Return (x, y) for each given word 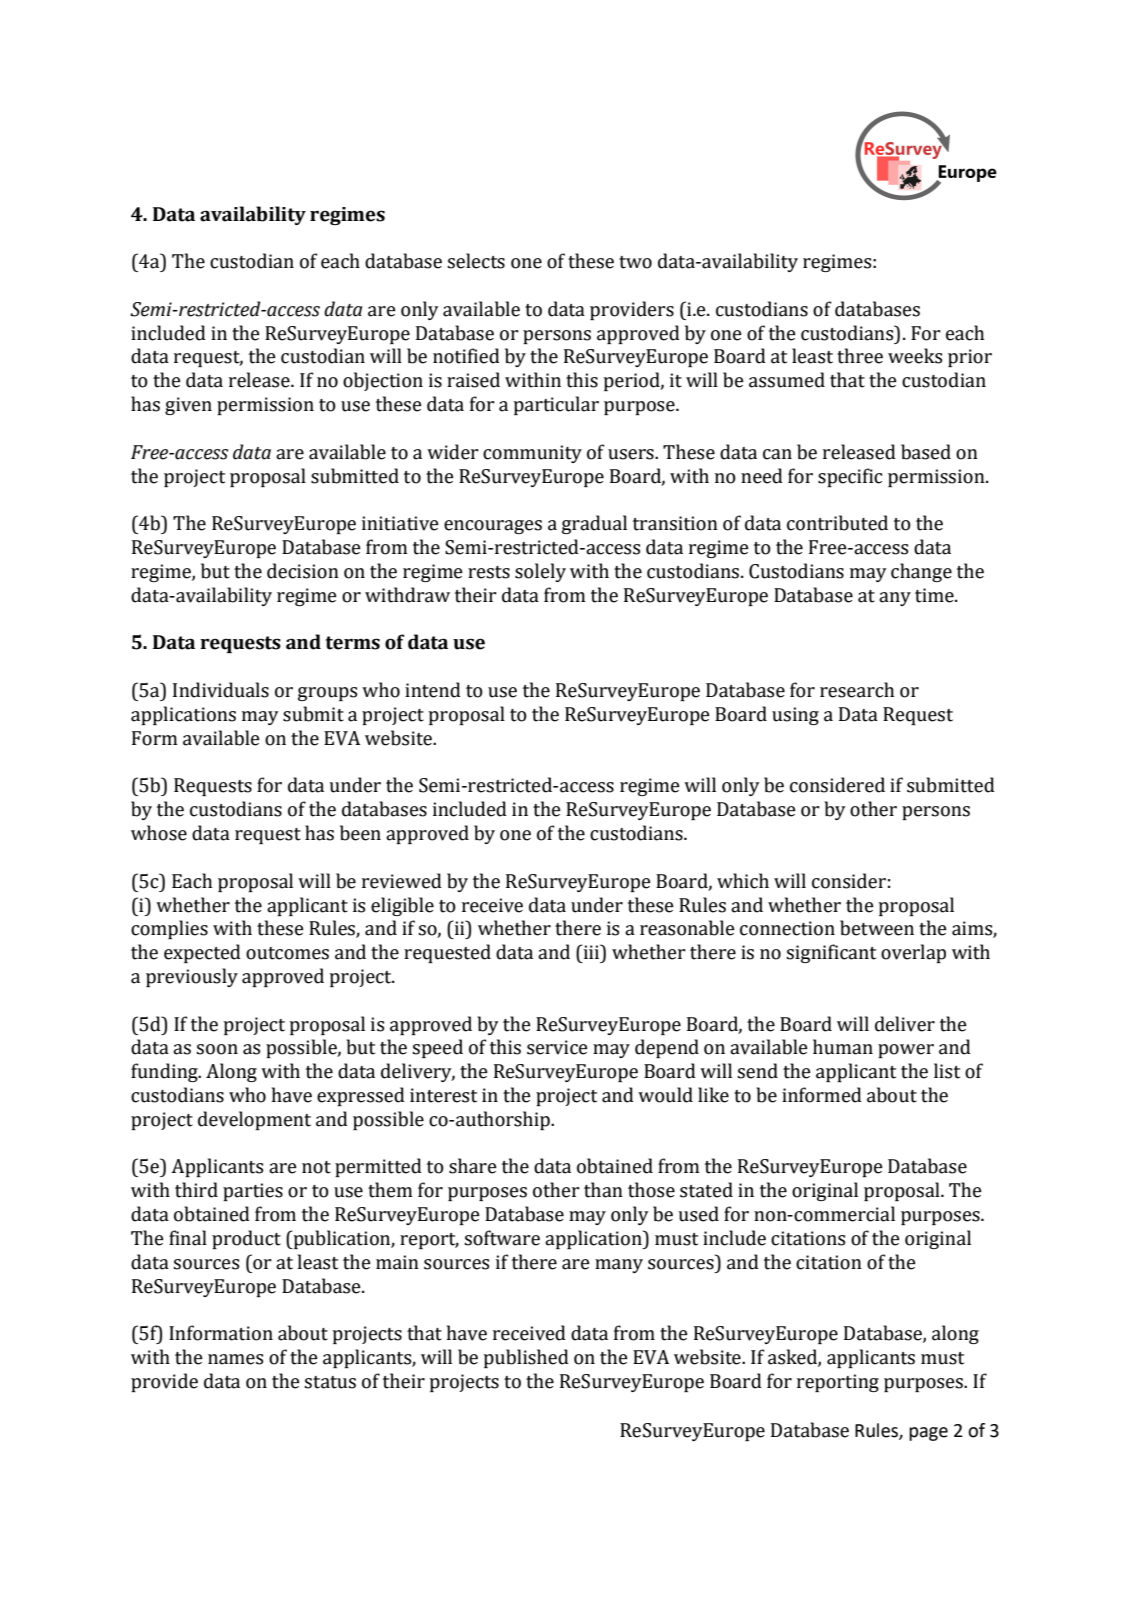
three (860, 356)
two (635, 262)
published (526, 1358)
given (188, 406)
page (928, 1434)
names (235, 1359)
